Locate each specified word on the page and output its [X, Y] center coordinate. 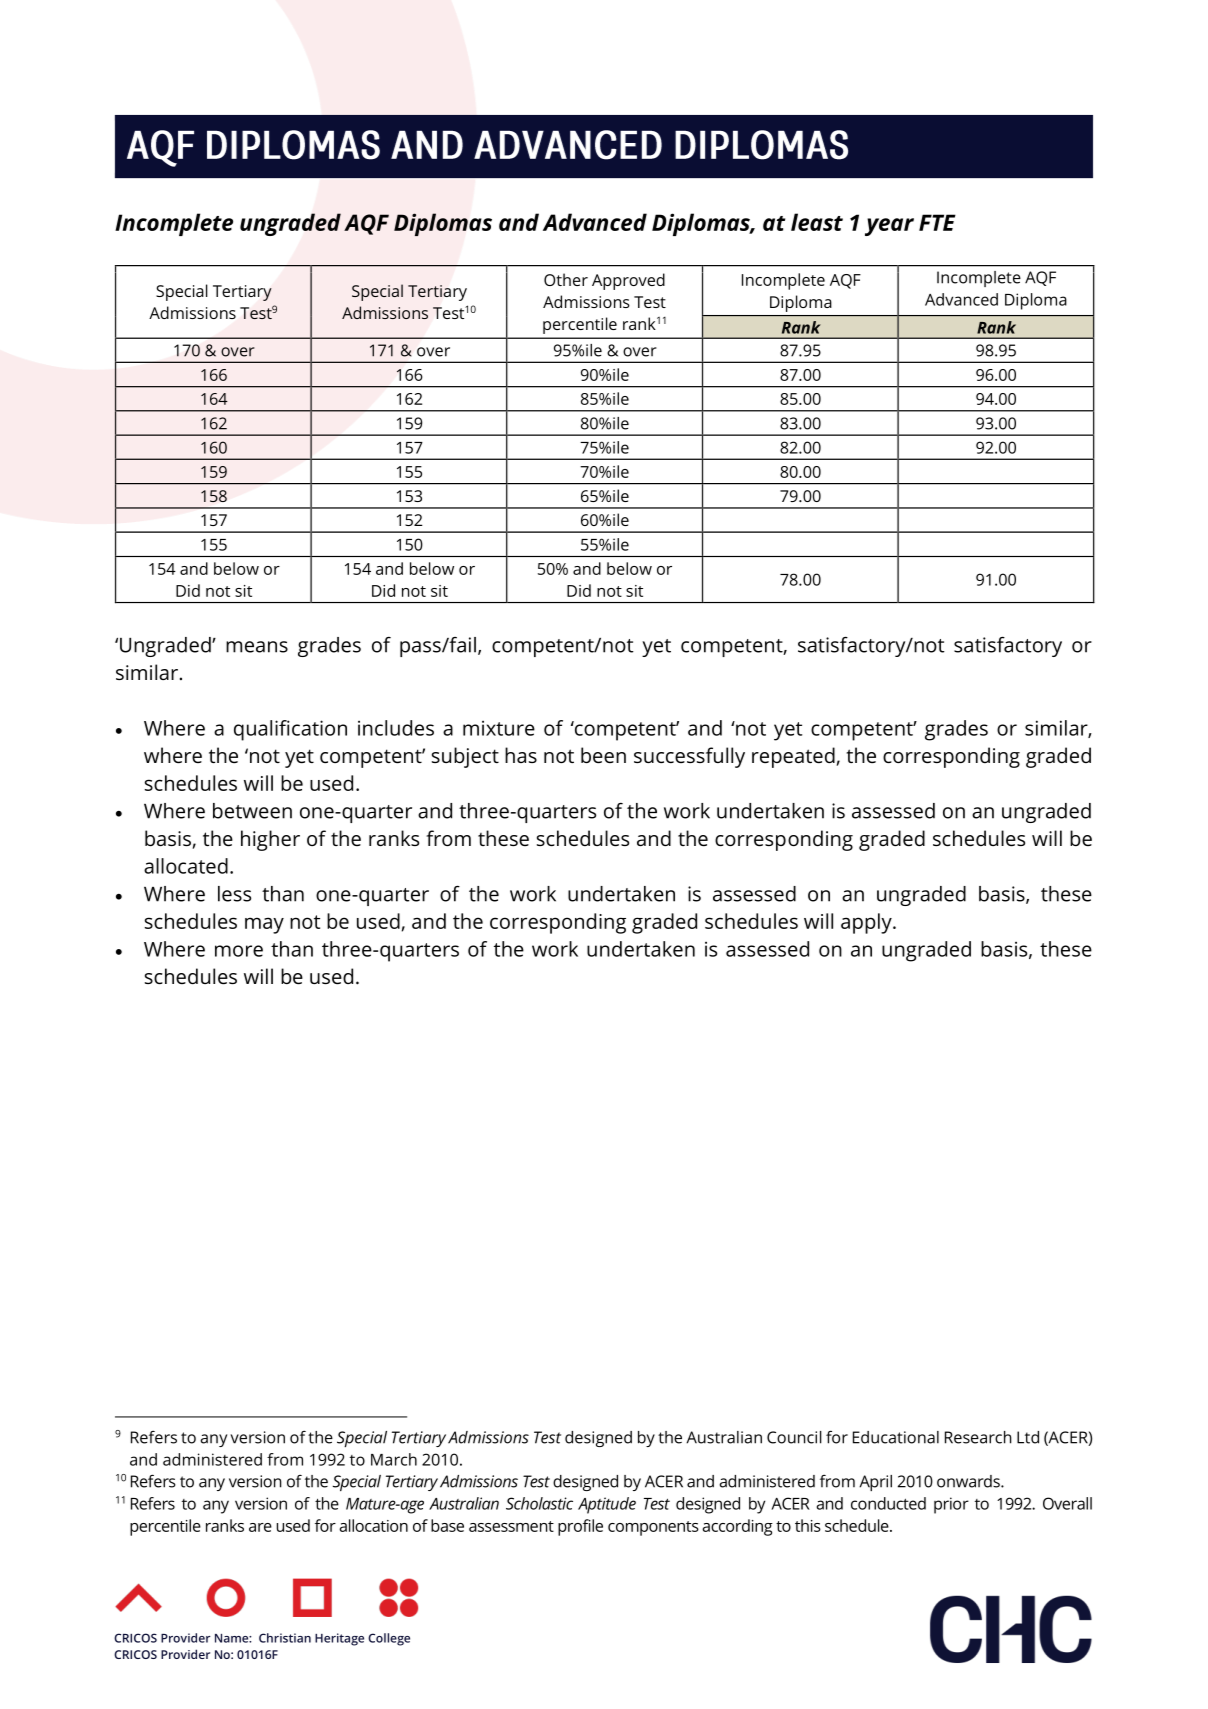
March [394, 1459]
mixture [499, 728]
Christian [285, 1638]
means [257, 647]
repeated [793, 757]
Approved [628, 281]
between [252, 811]
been [603, 755]
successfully [689, 757]
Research [978, 1437]
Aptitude [607, 1505]
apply [867, 923]
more [239, 951]
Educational [896, 1437]
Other [566, 279]
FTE [937, 222]
